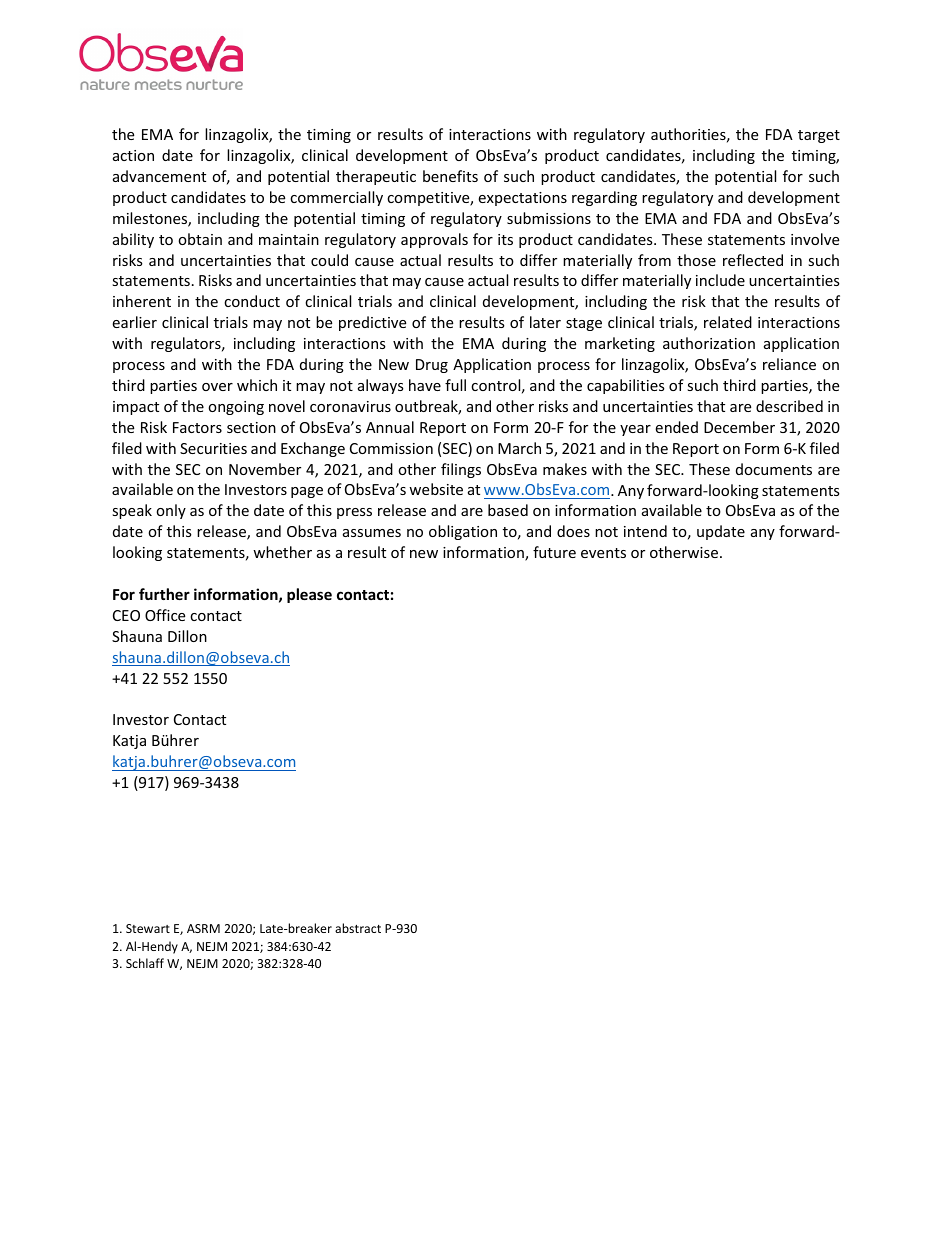 Image resolution: width=952 pixels, height=1233 pixels. I want to click on target, so click(819, 136).
